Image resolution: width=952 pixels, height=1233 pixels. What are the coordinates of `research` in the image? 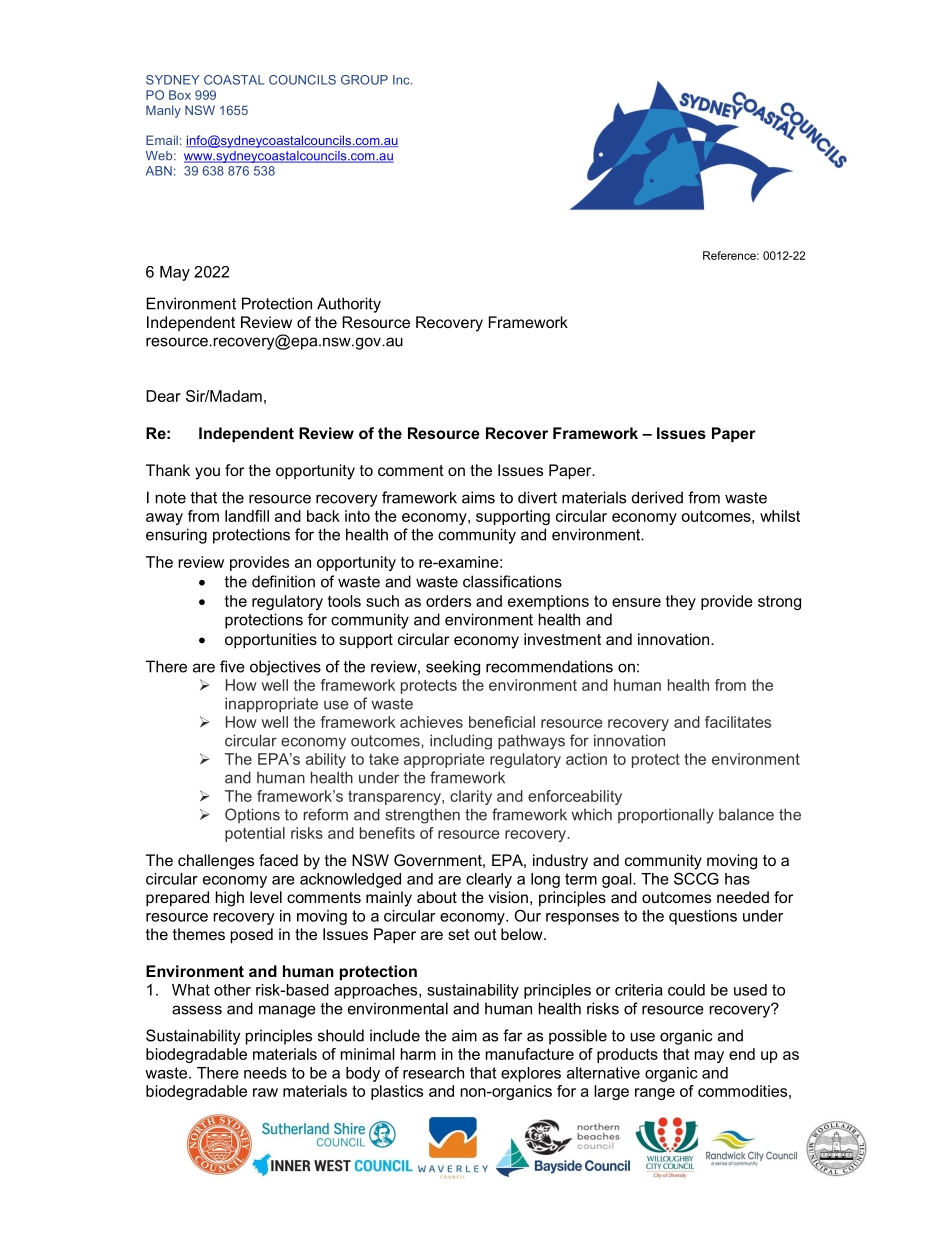 It's located at (433, 1073).
